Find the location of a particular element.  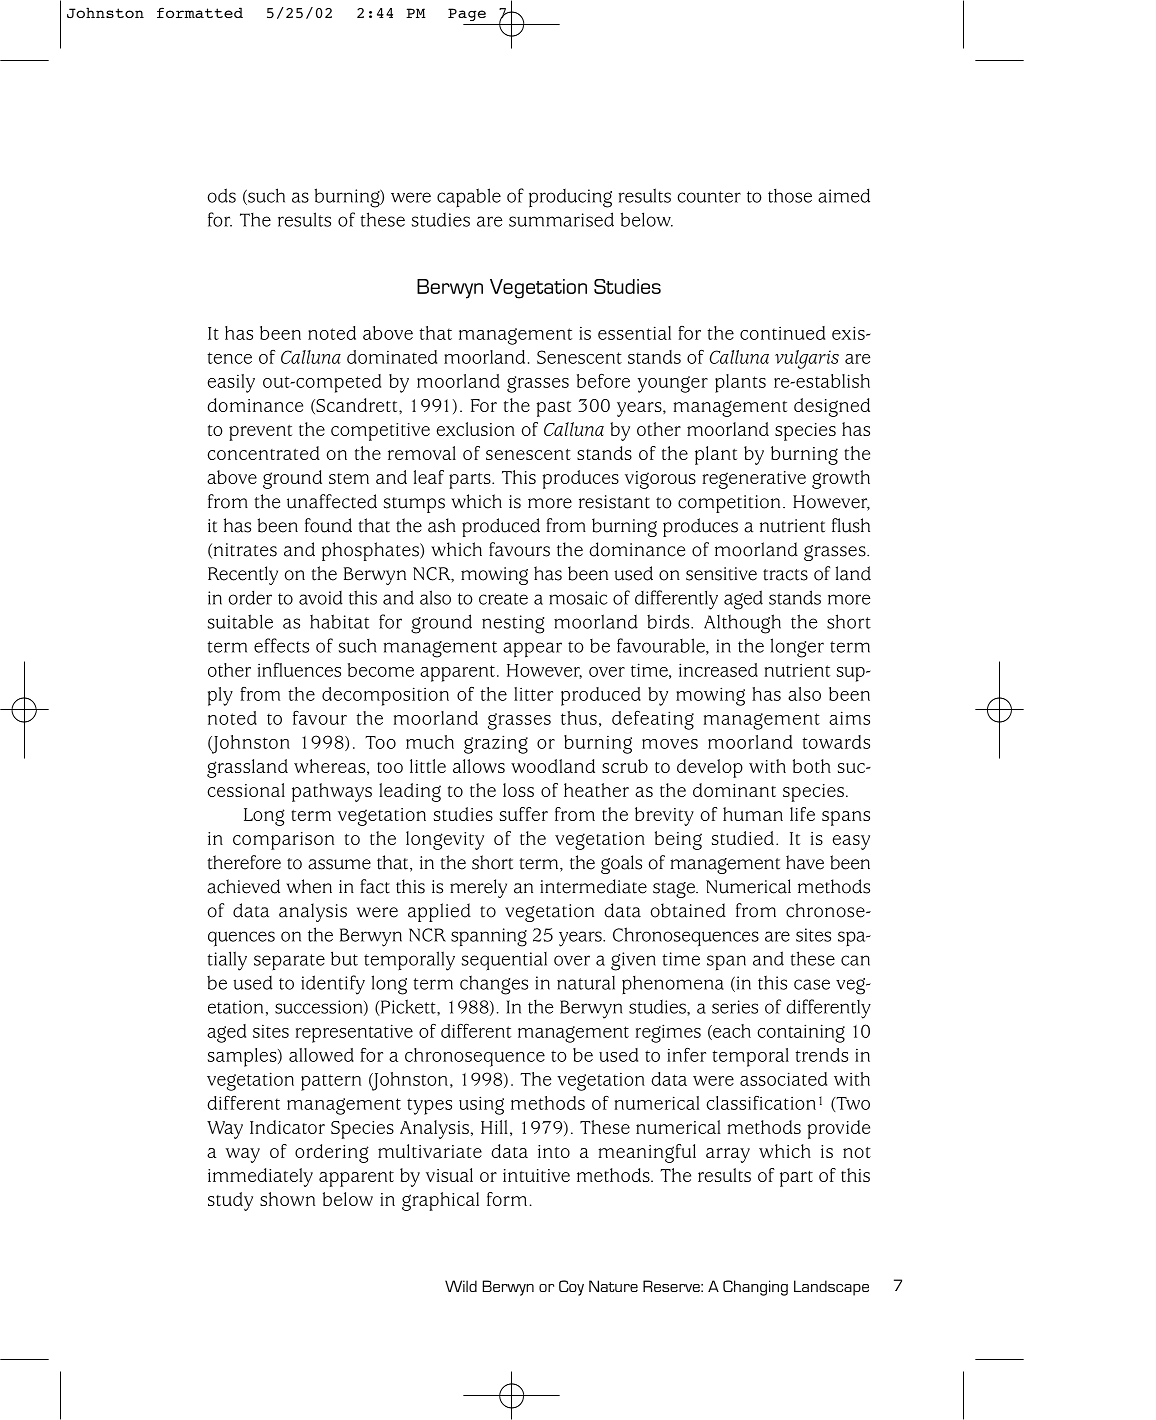

appear is located at coordinates (532, 650).
